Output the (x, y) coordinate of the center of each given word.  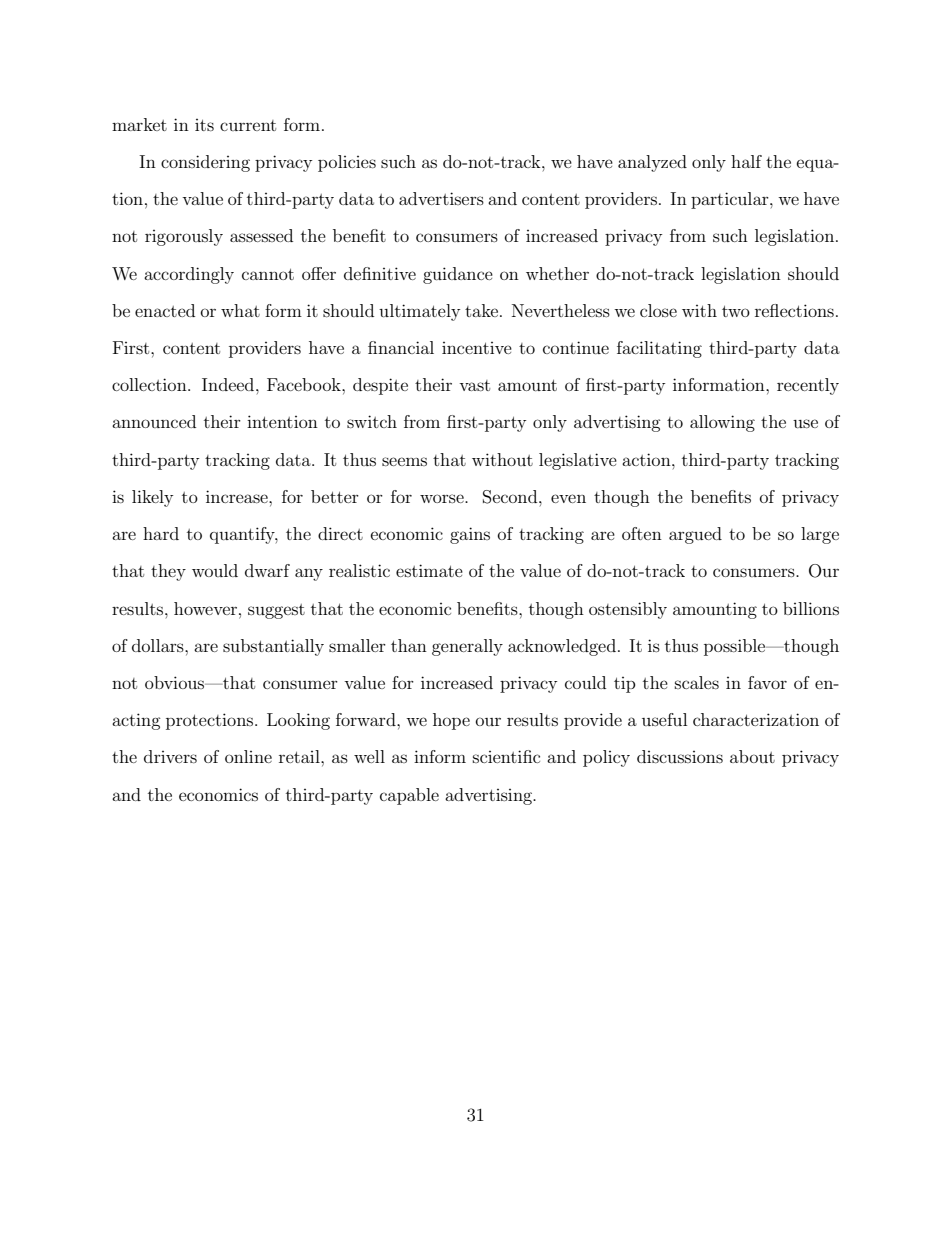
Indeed (229, 384)
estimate (429, 570)
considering (205, 163)
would (215, 570)
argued (695, 535)
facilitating (659, 349)
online (248, 756)
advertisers (441, 198)
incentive (477, 348)
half (746, 161)
